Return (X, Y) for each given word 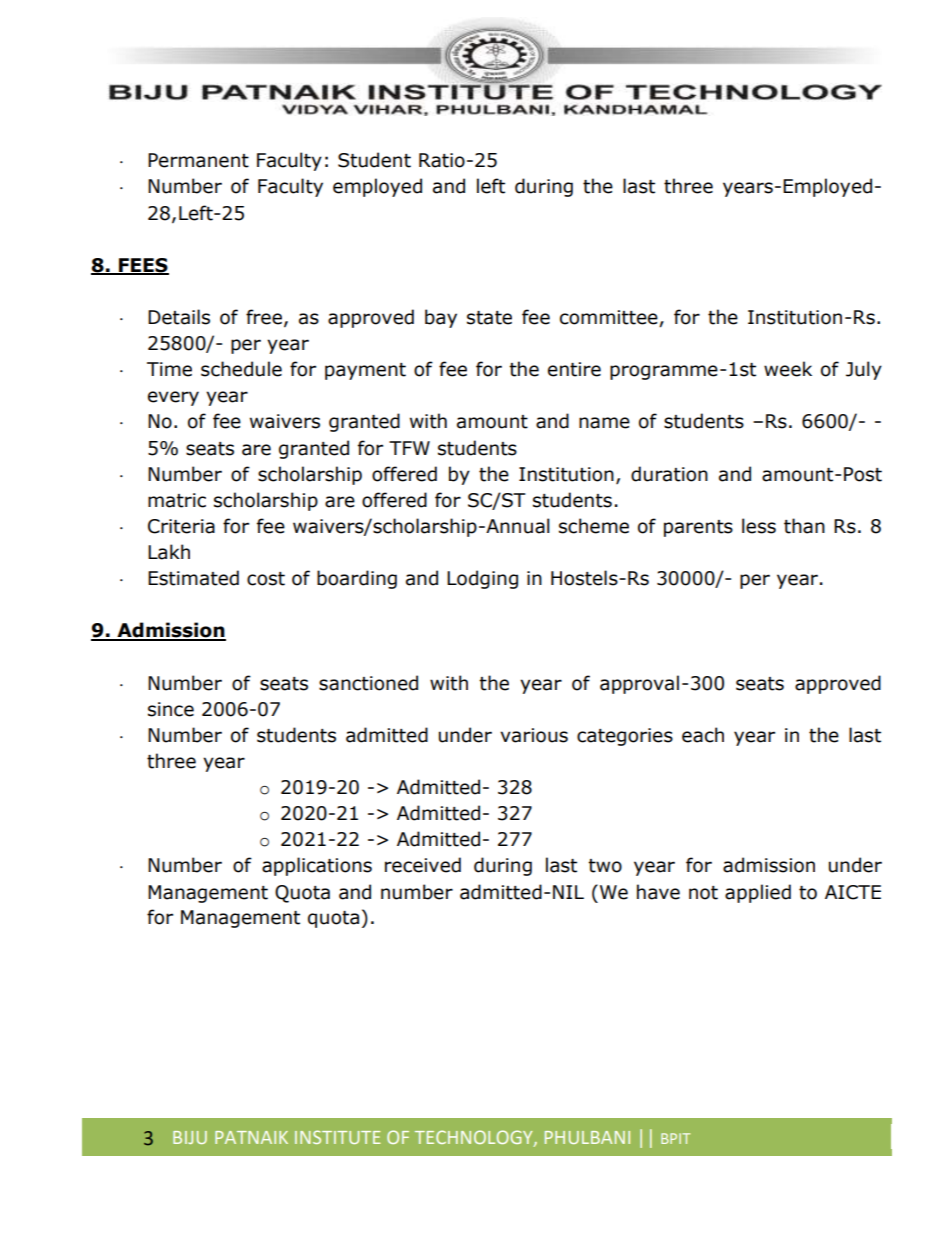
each (703, 735)
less (759, 526)
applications (317, 866)
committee (610, 318)
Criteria (181, 526)
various (534, 735)
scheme (594, 526)
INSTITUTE (337, 1137)
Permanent (198, 160)
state (489, 318)
